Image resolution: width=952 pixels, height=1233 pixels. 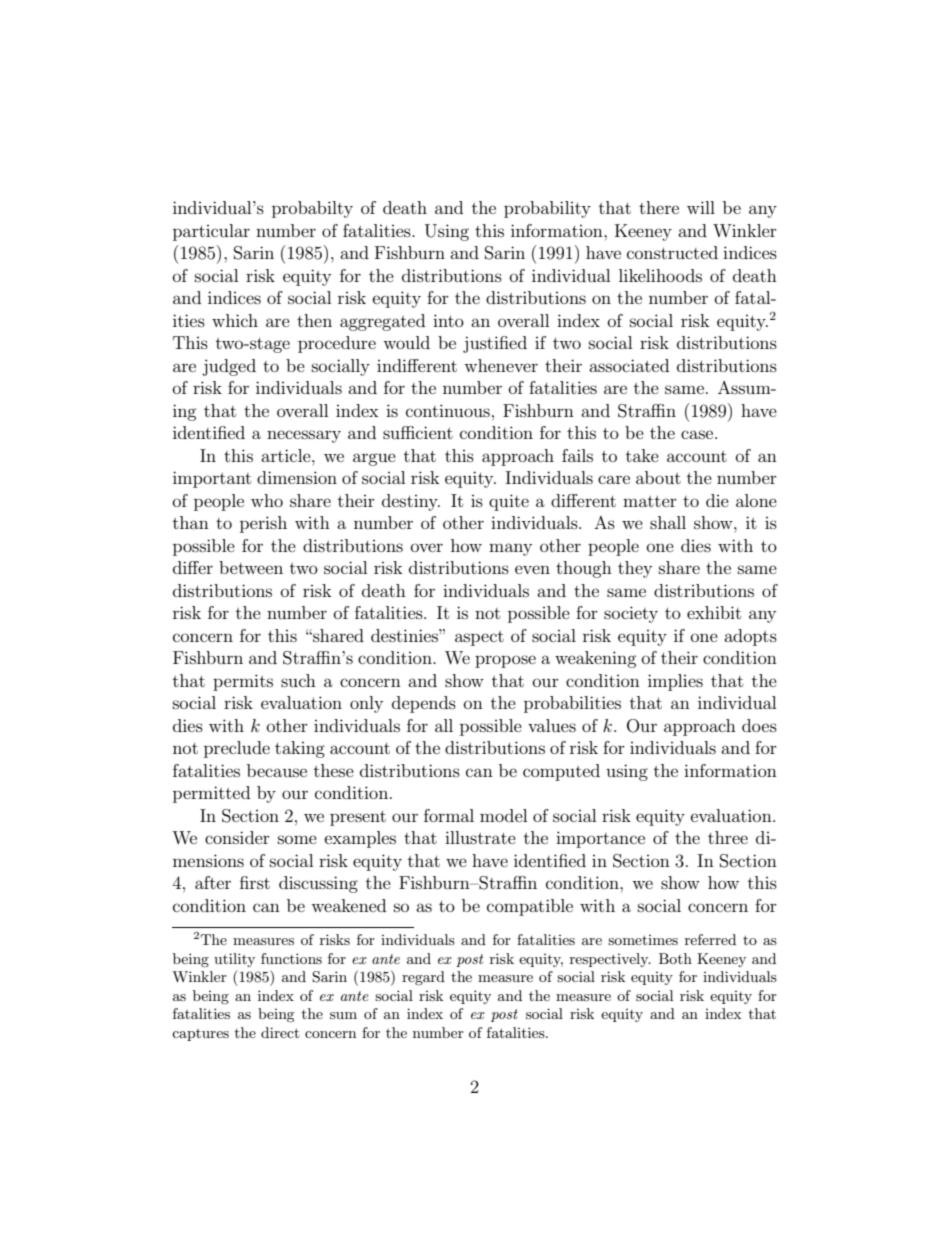 I want to click on constructed, so click(x=672, y=252).
